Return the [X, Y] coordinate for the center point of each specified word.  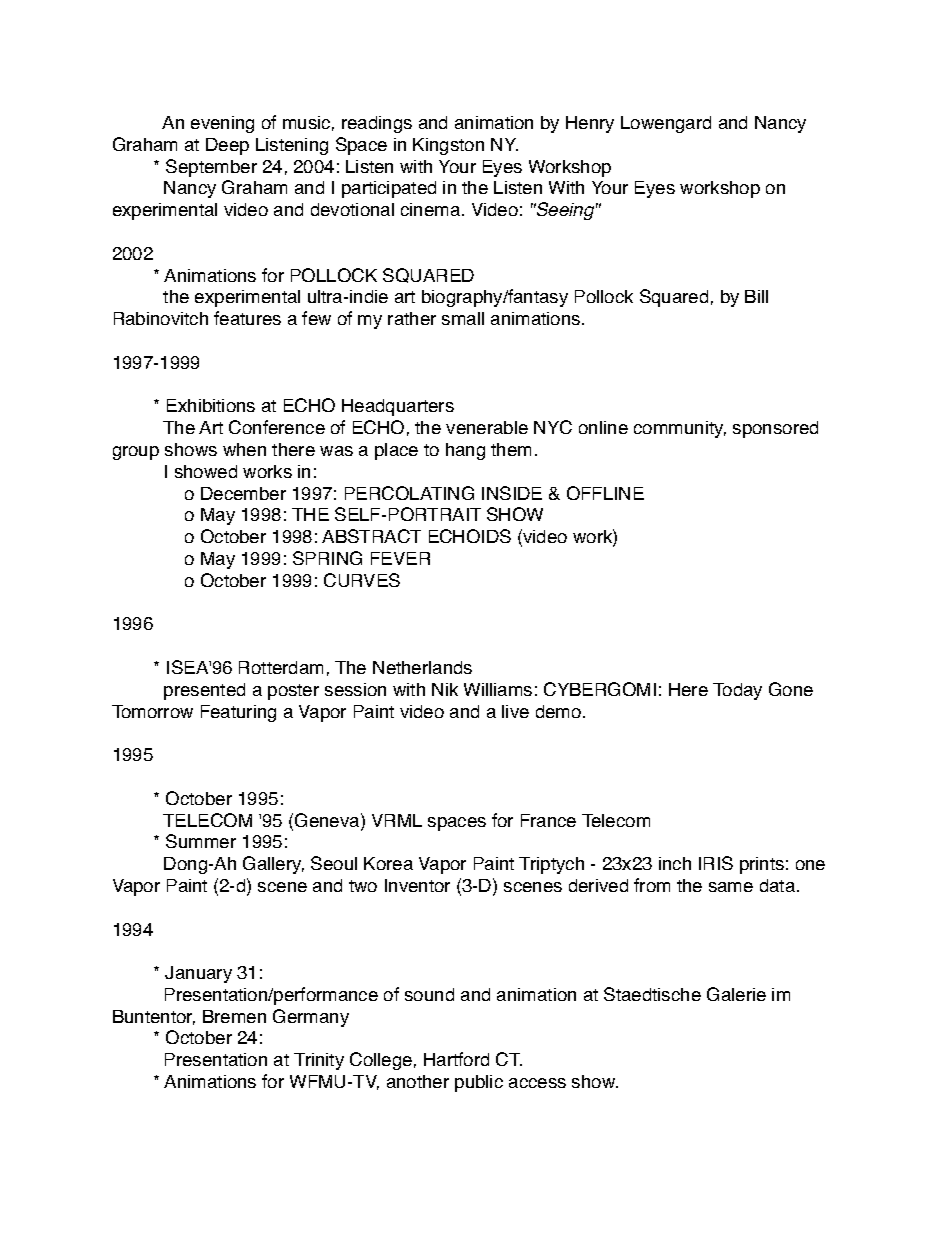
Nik [445, 689]
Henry [590, 124]
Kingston [448, 146]
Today [737, 691]
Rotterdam [281, 667]
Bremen [234, 1016]
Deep [227, 146]
